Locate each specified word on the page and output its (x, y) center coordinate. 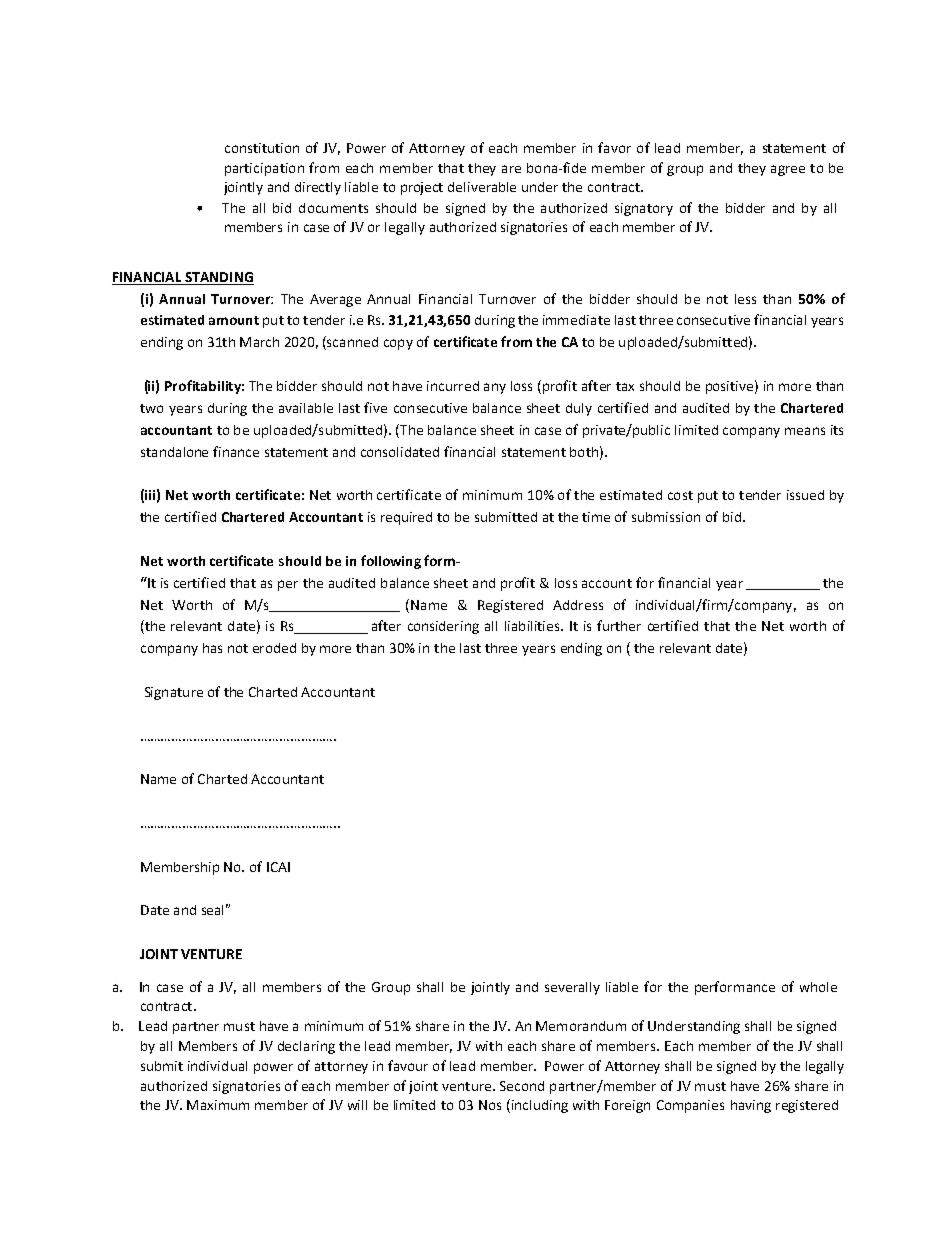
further (619, 625)
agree (788, 170)
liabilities (533, 626)
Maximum (218, 1105)
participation (264, 169)
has (212, 648)
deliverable (482, 187)
